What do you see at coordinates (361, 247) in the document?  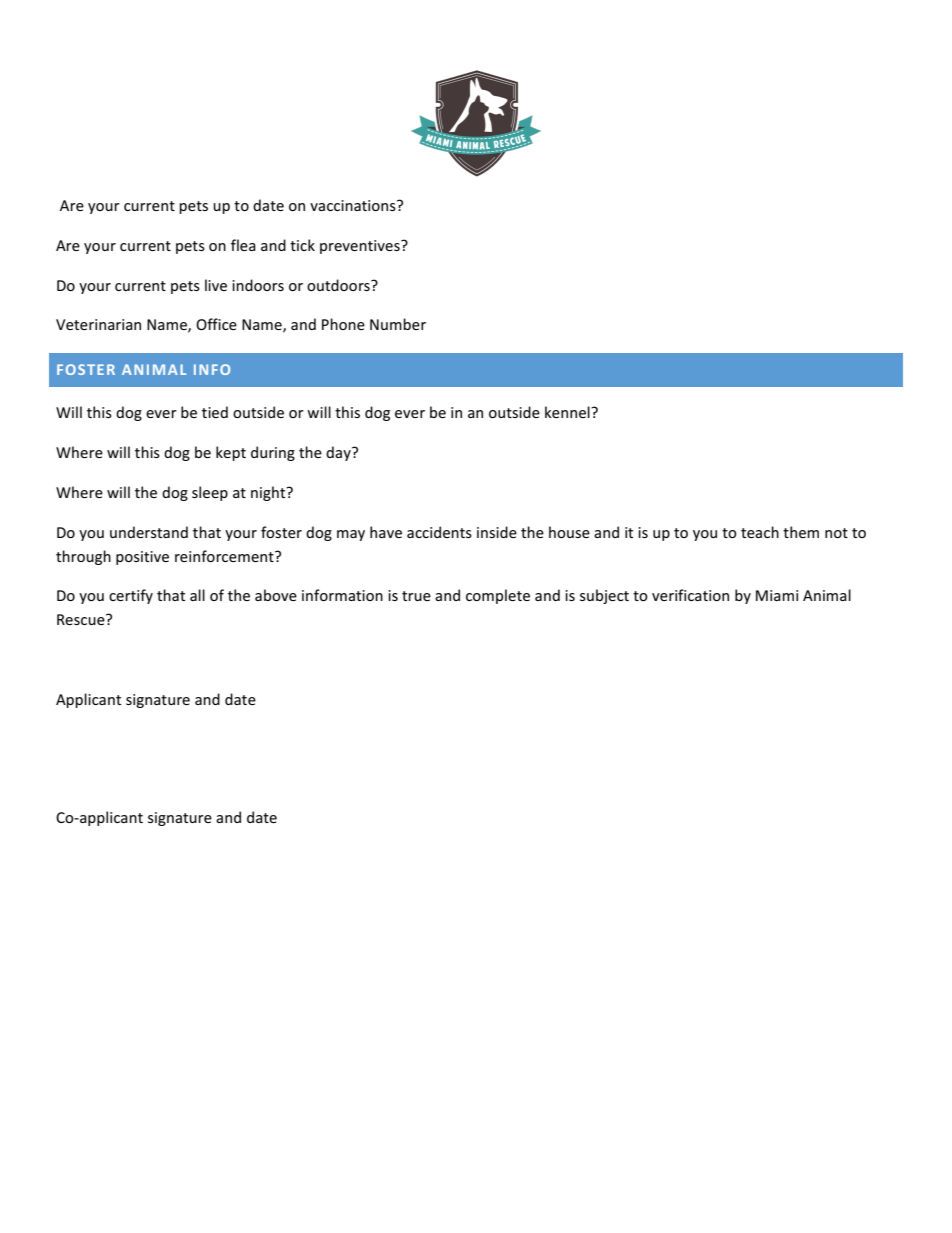 I see `preventives` at bounding box center [361, 247].
